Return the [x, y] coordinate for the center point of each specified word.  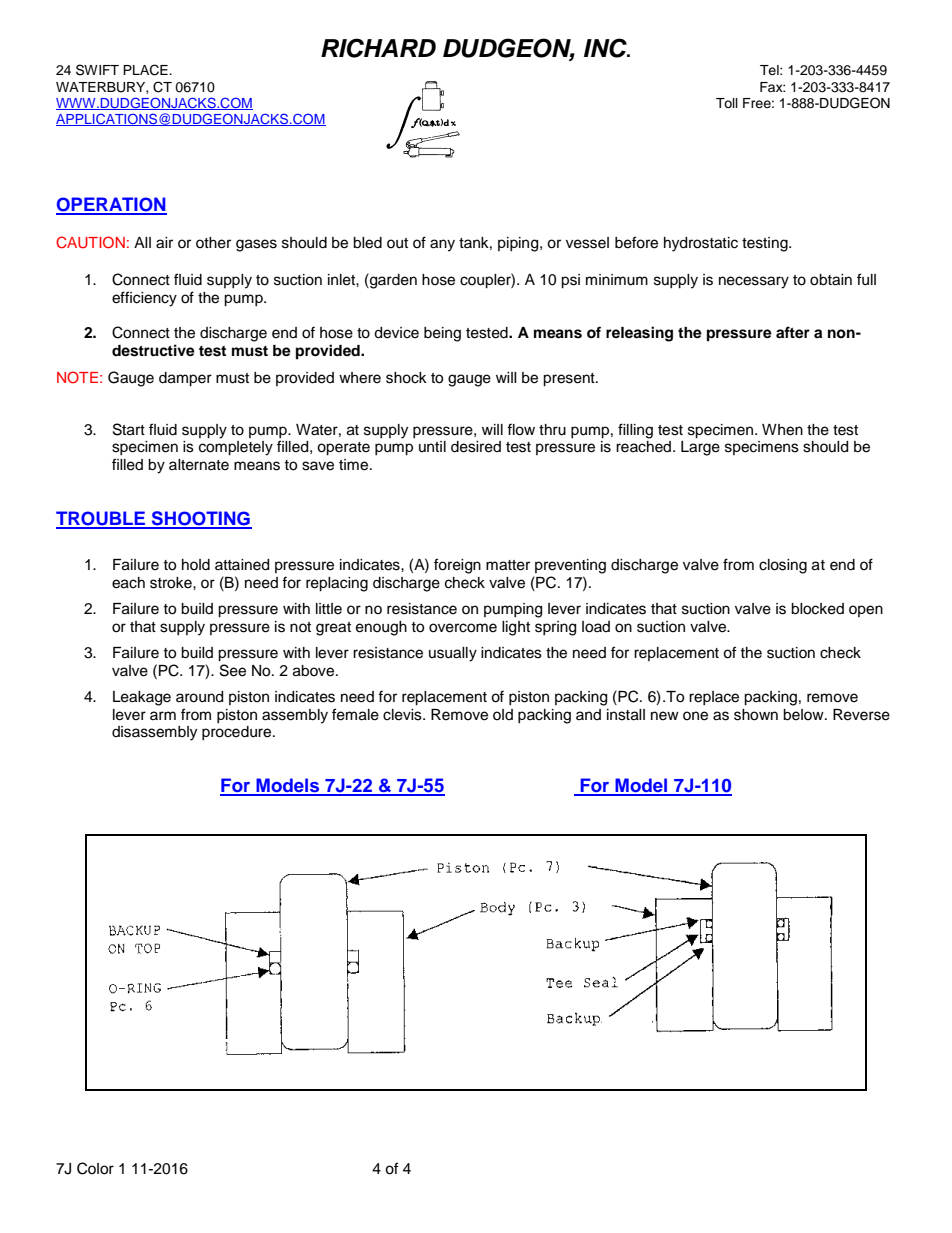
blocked [817, 609]
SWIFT [97, 70]
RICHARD [378, 48]
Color [95, 1168]
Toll [727, 103]
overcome [463, 628]
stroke [172, 583]
